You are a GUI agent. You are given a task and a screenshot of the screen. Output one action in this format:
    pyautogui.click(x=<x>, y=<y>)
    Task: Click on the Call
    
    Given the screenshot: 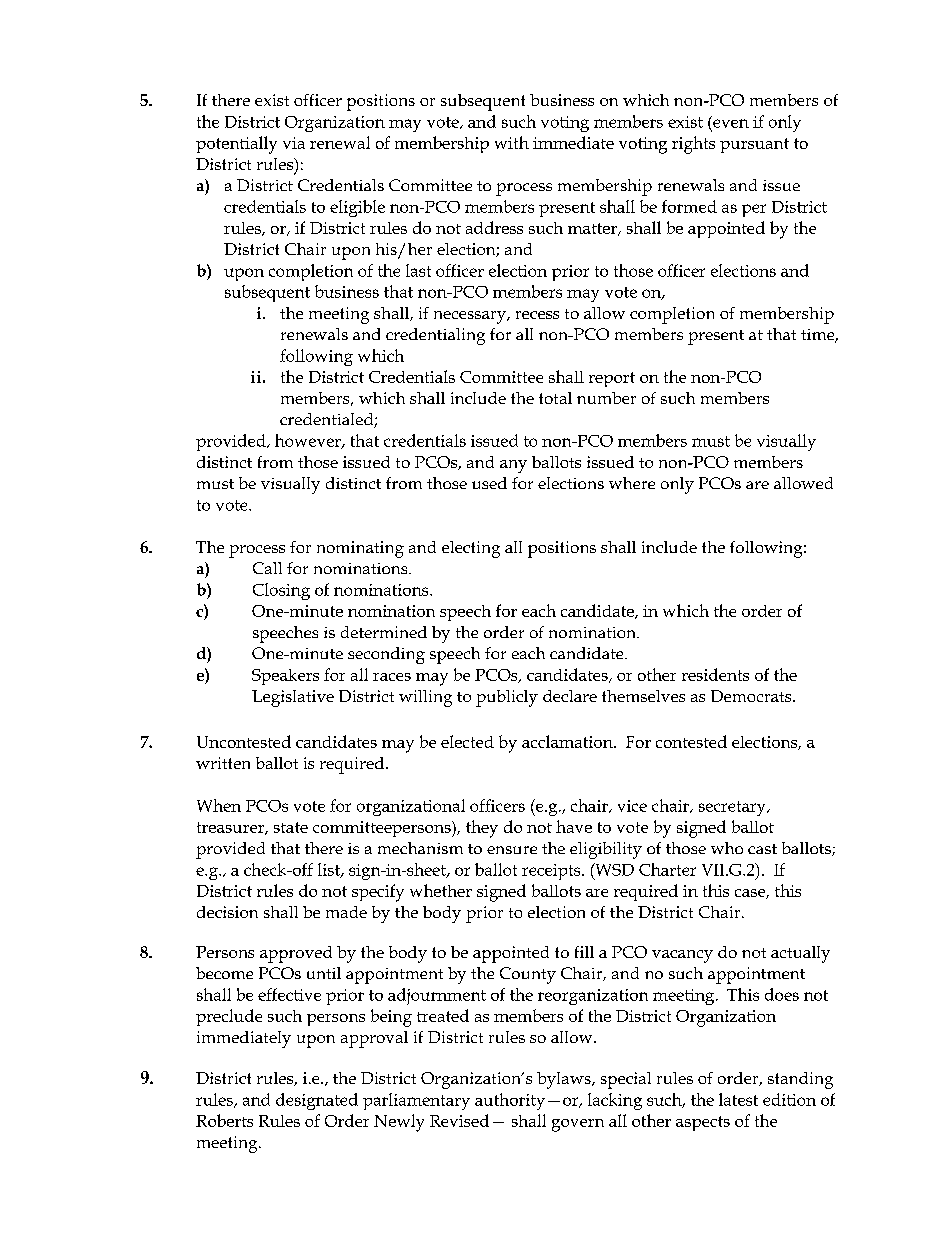 What is the action you would take?
    pyautogui.click(x=267, y=568)
